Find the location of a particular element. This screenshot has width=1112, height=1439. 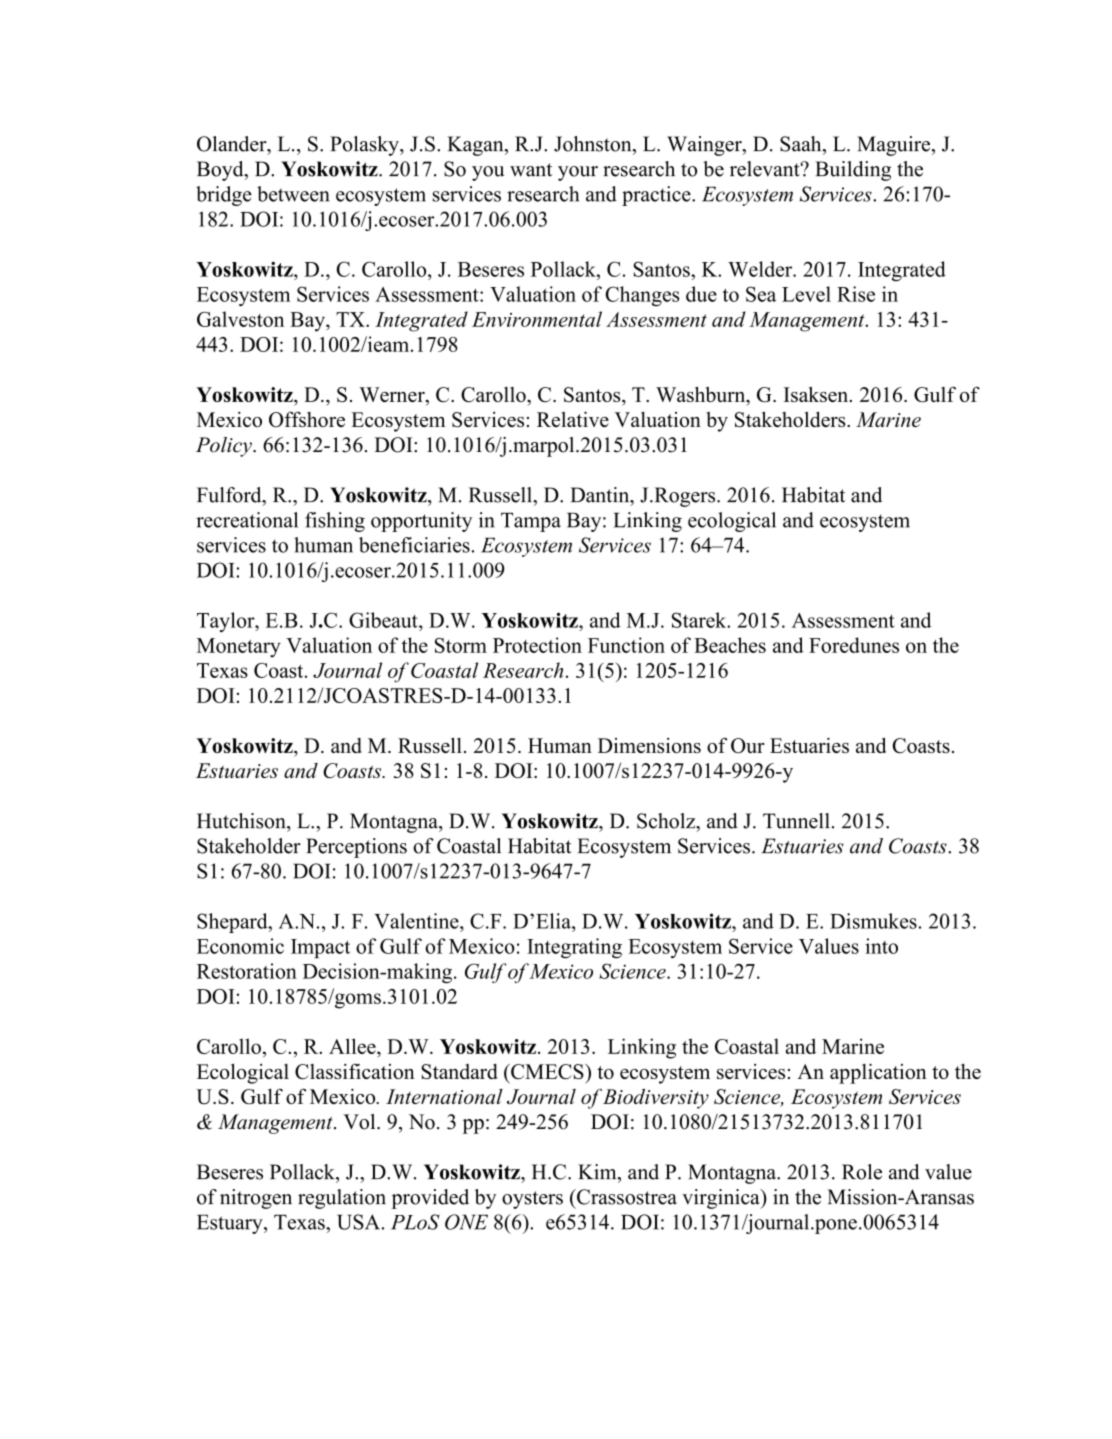

Role is located at coordinates (862, 1172).
